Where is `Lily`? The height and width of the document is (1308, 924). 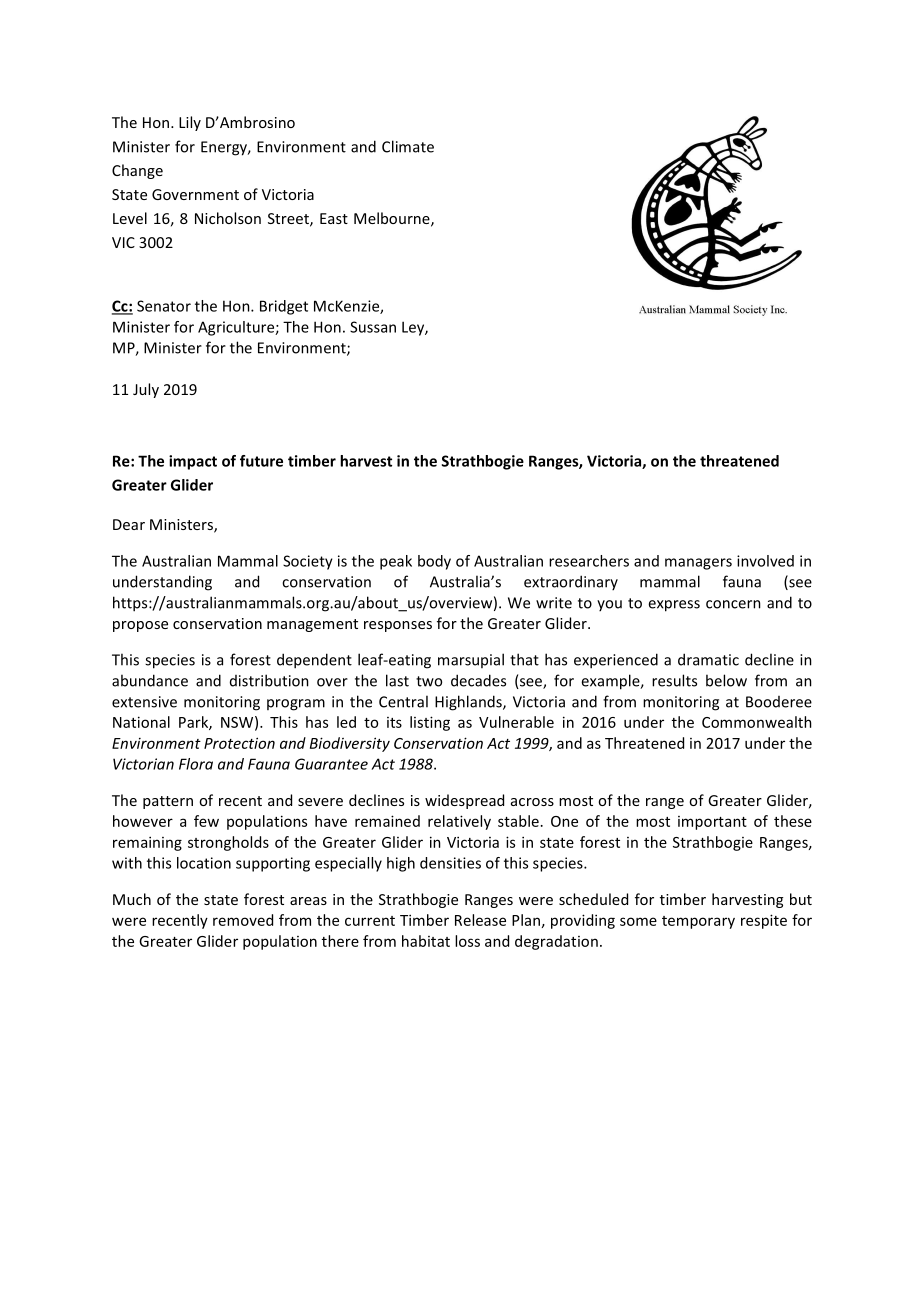 Lily is located at coordinates (190, 123).
